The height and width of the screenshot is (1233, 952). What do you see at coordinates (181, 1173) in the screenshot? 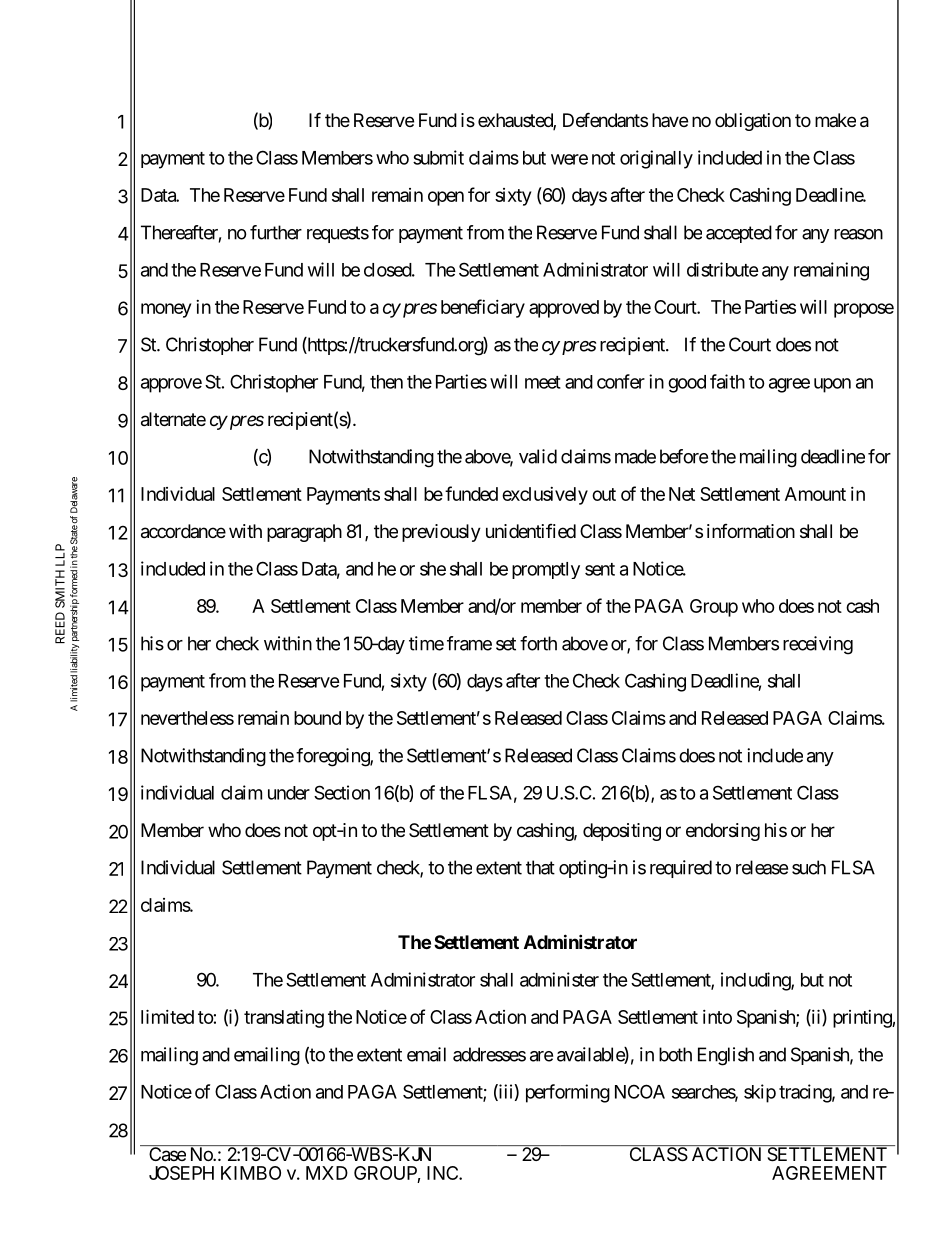
I see `JOSEPH` at bounding box center [181, 1173].
